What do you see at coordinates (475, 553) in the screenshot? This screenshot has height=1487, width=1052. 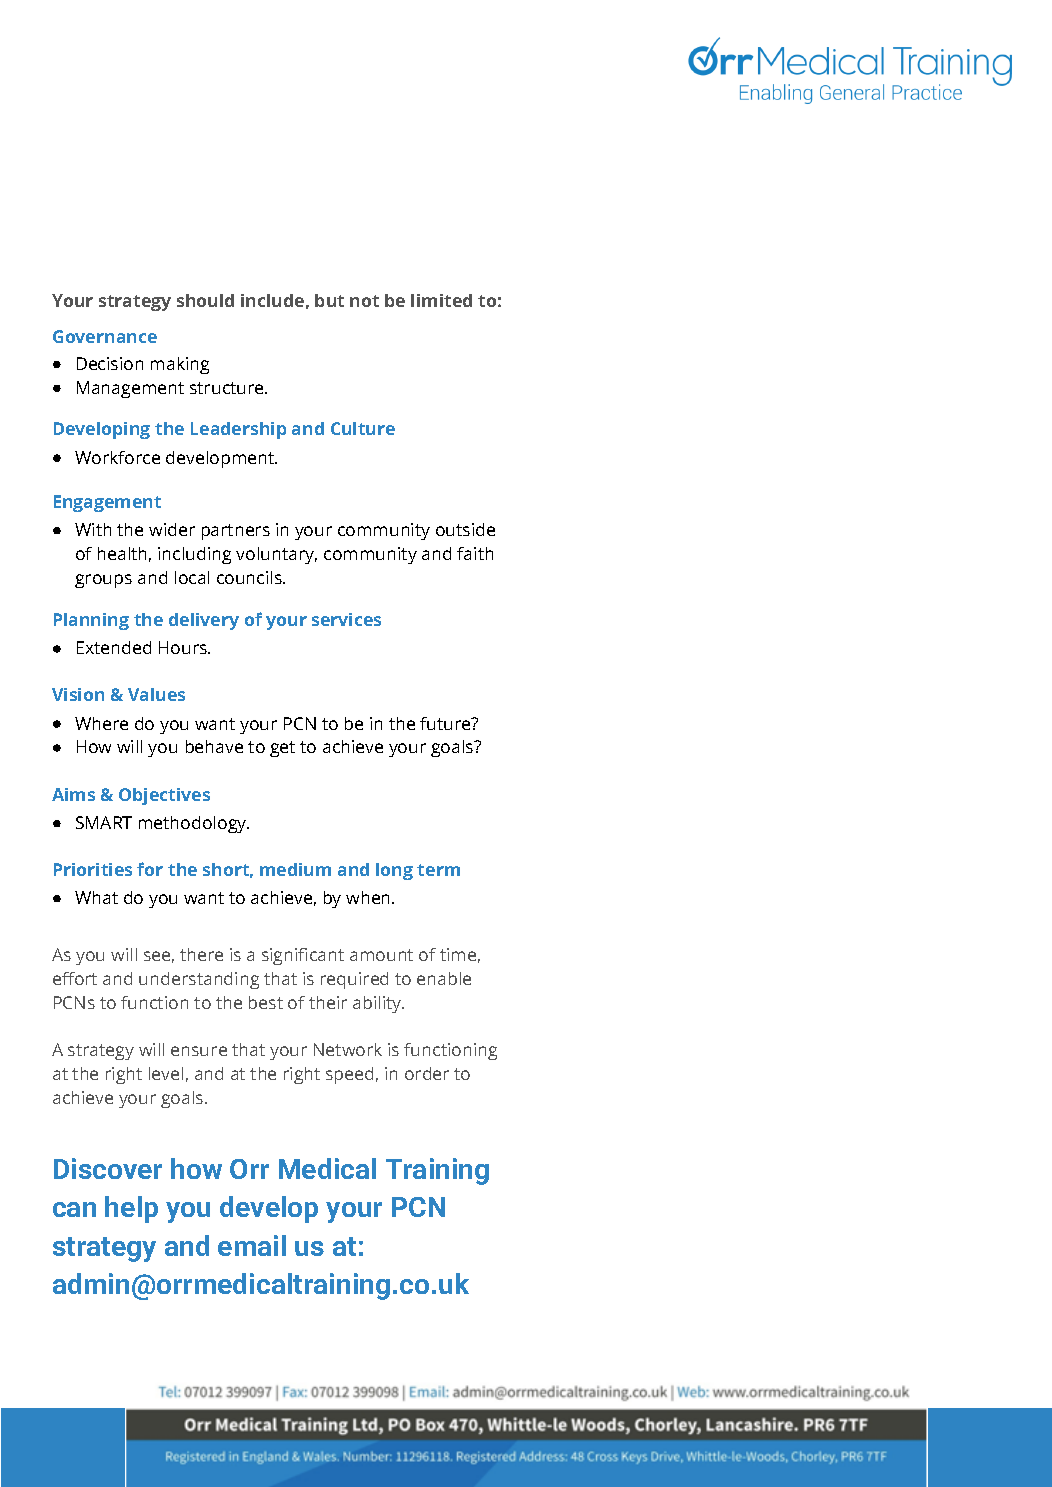 I see `faith` at bounding box center [475, 553].
